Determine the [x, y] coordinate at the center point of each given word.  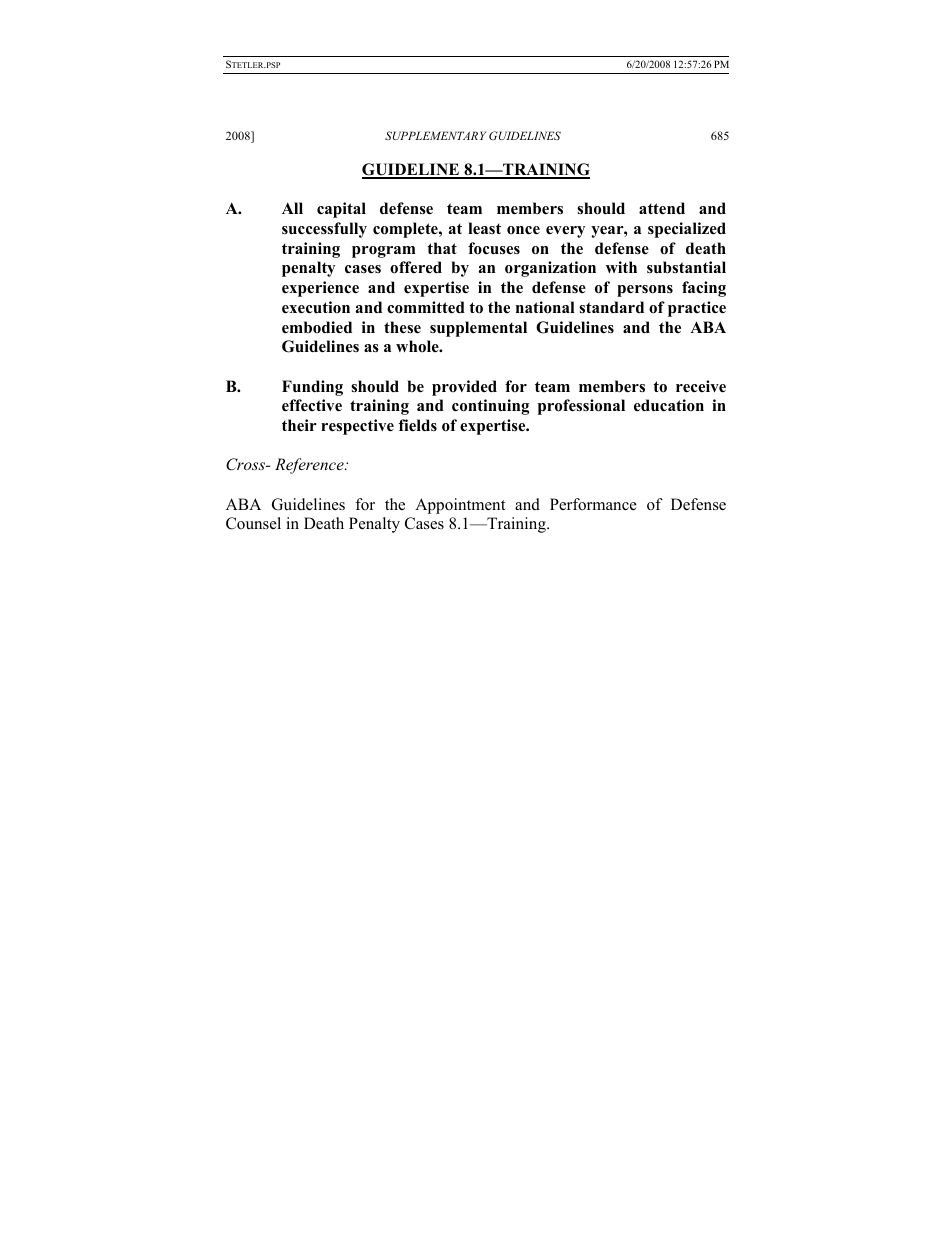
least [484, 228]
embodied [317, 327]
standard [611, 307]
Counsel [253, 523]
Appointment [460, 506]
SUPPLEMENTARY [435, 135]
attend [662, 208]
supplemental [478, 329]
